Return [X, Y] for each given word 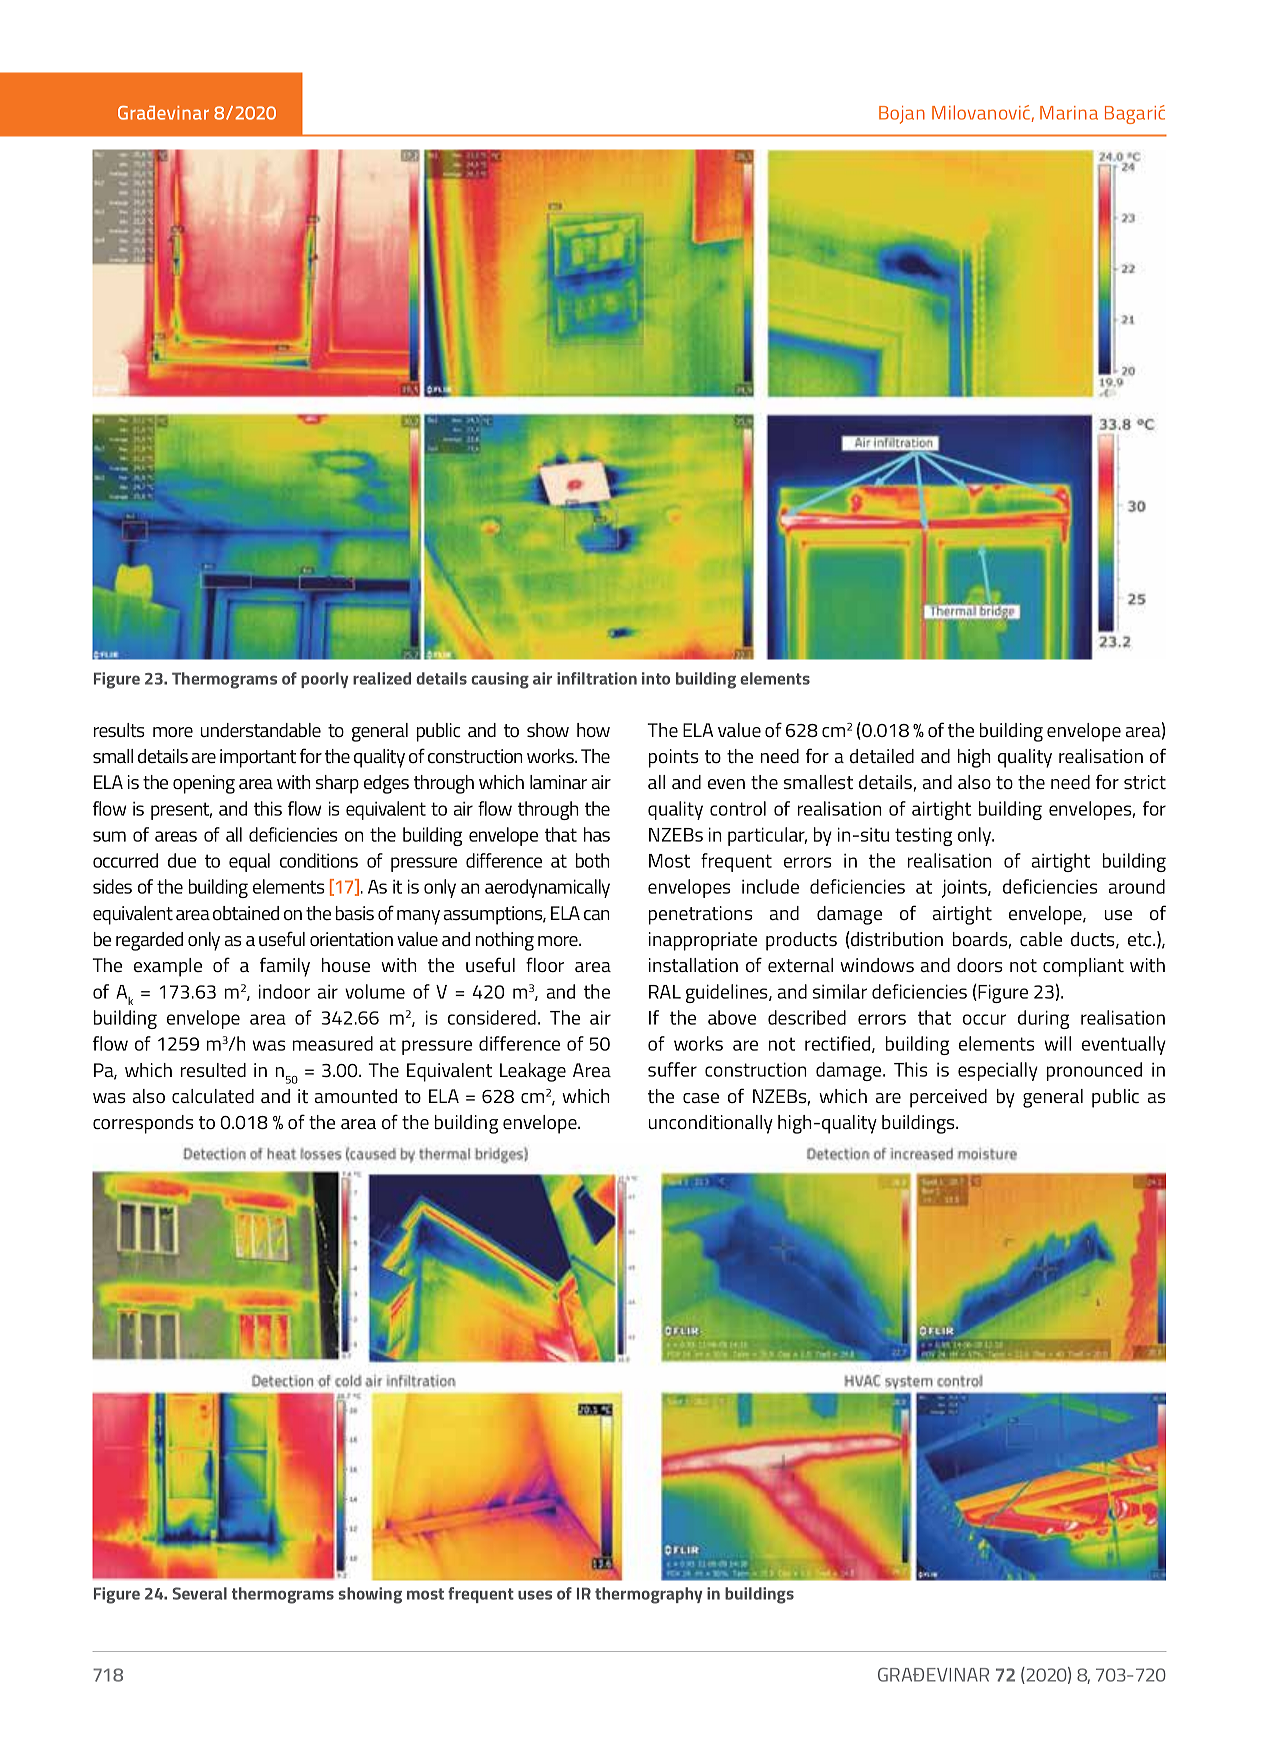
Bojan [902, 115]
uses [535, 1595]
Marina [1069, 113]
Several [199, 1593]
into [656, 678]
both [593, 860]
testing [923, 836]
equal [249, 862]
